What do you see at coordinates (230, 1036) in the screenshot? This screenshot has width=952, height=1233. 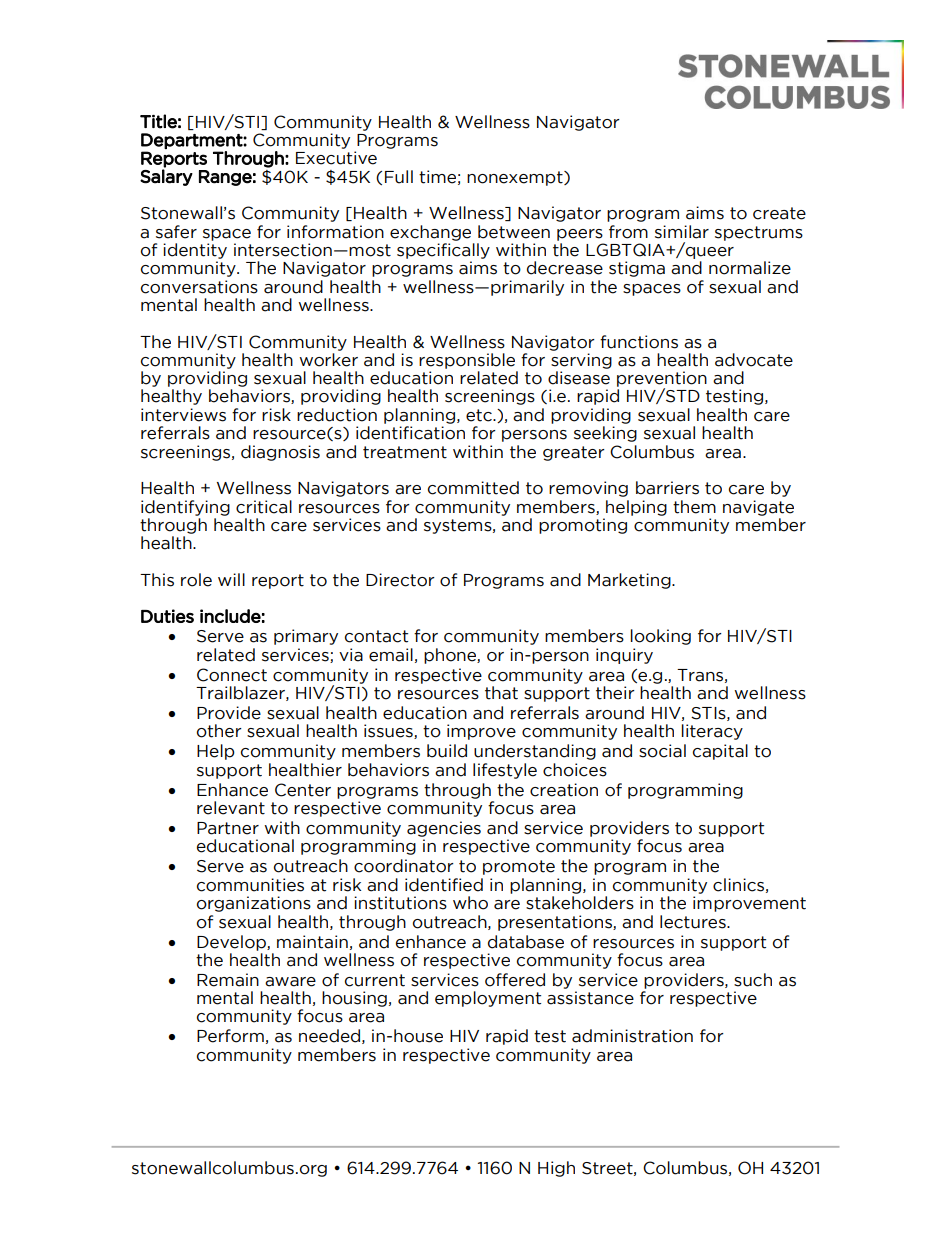 I see `Perform` at bounding box center [230, 1036].
